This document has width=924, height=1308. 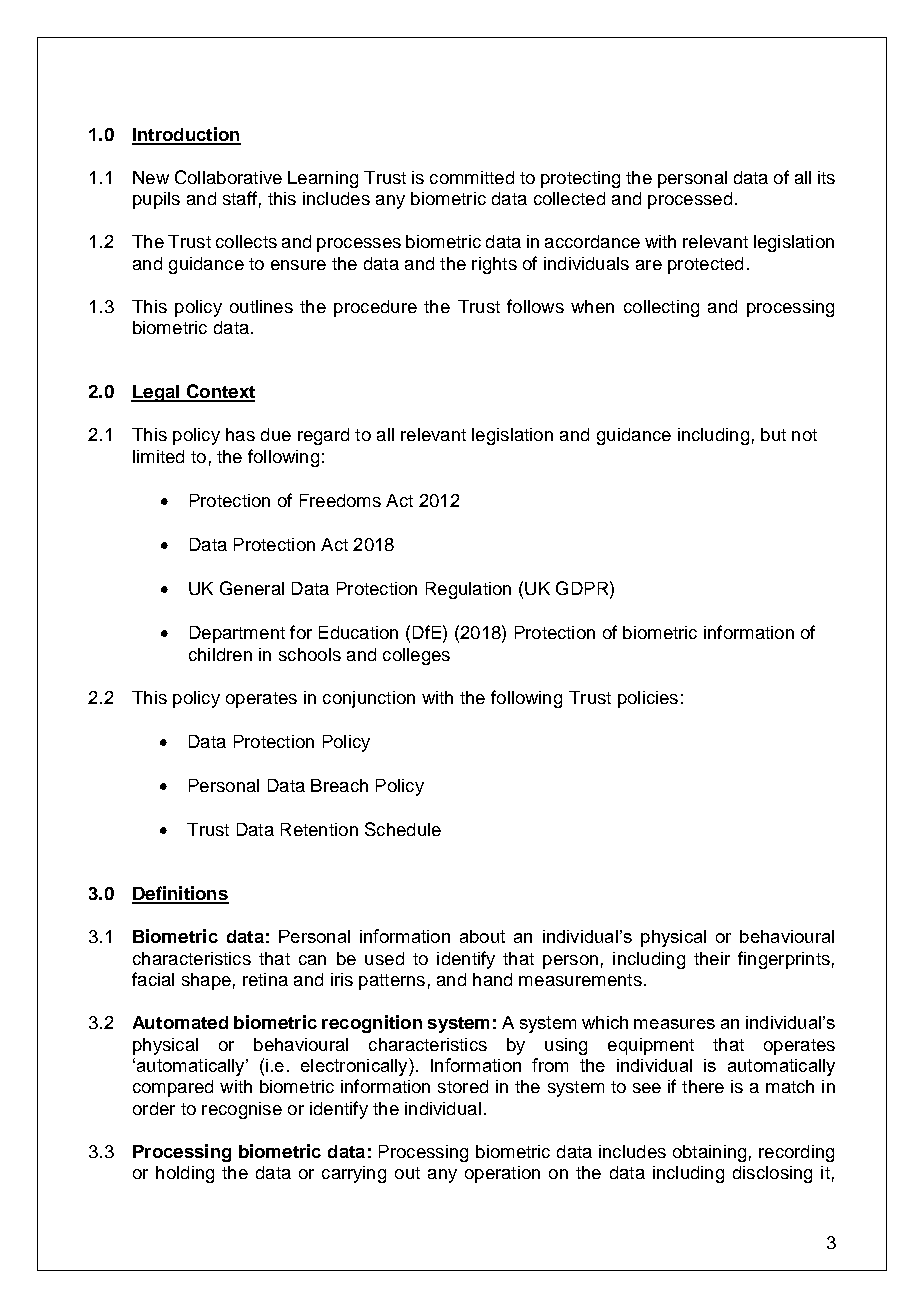 I want to click on committed, so click(x=472, y=177).
